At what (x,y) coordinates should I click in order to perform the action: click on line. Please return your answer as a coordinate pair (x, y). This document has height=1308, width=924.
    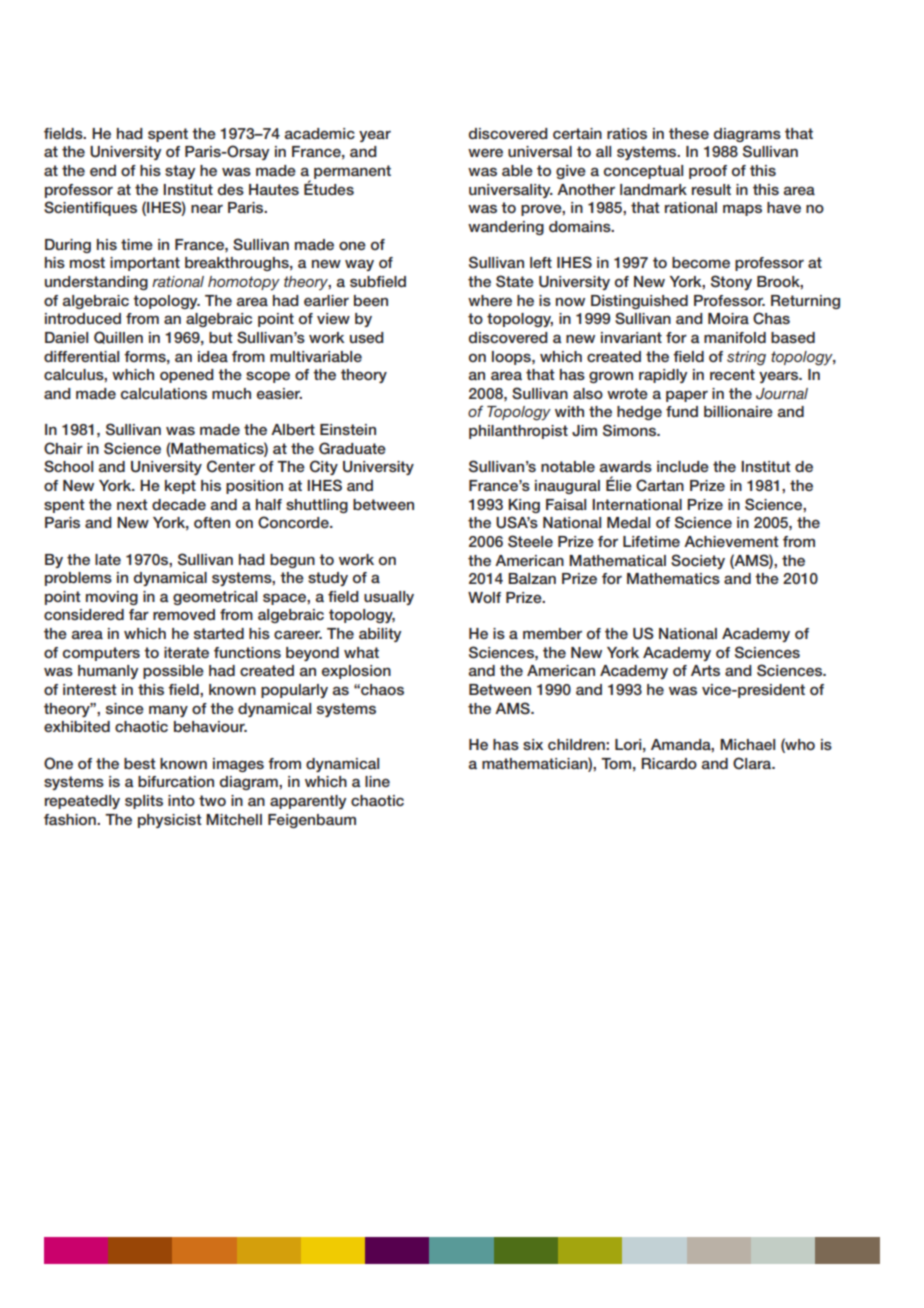
    Looking at the image, I should click on (377, 781).
